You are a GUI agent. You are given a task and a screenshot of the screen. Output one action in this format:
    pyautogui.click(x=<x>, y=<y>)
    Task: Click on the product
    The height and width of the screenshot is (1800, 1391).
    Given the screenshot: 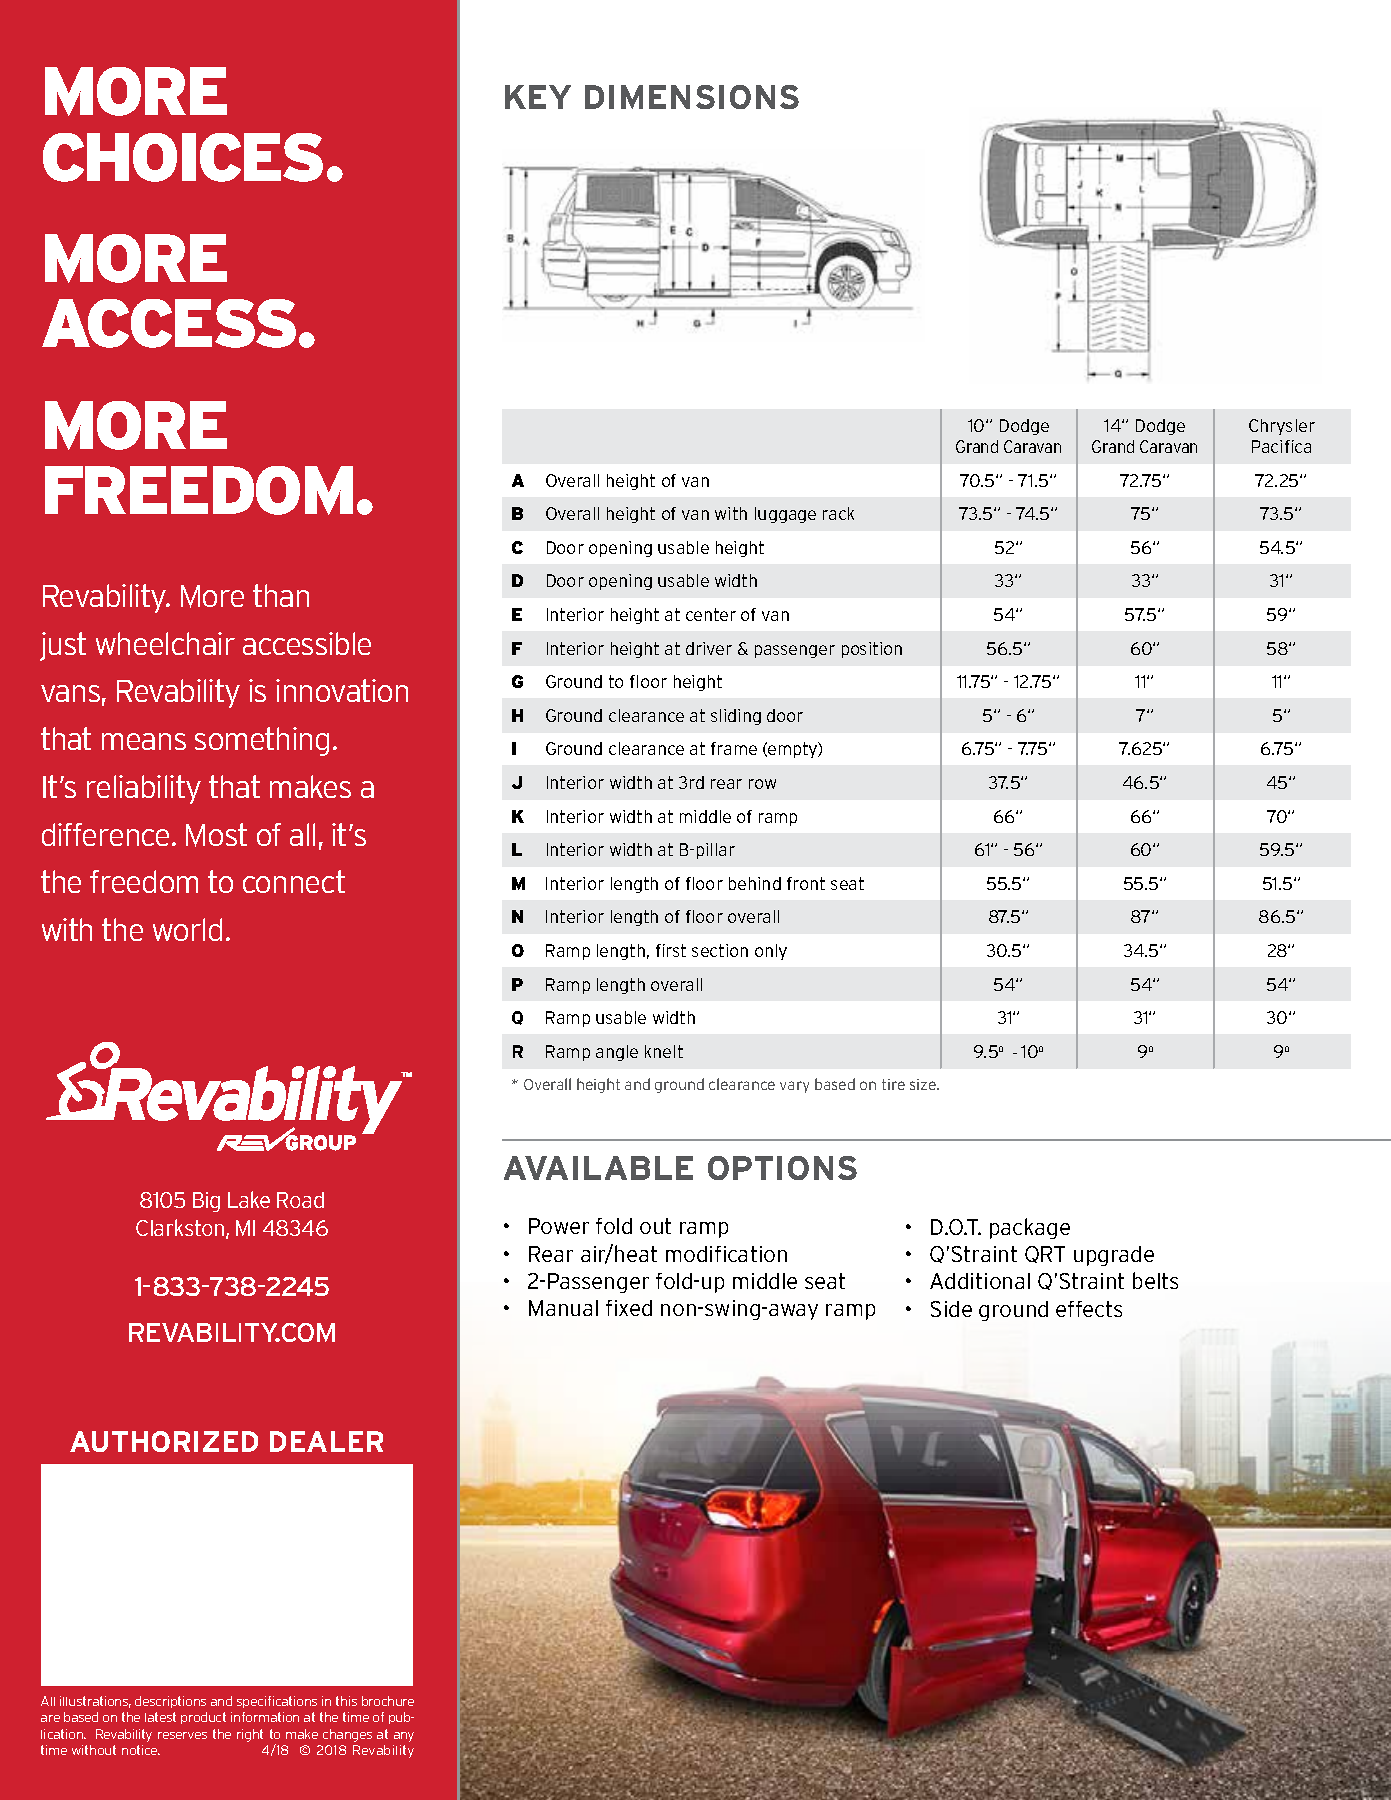 What is the action you would take?
    pyautogui.click(x=203, y=1718)
